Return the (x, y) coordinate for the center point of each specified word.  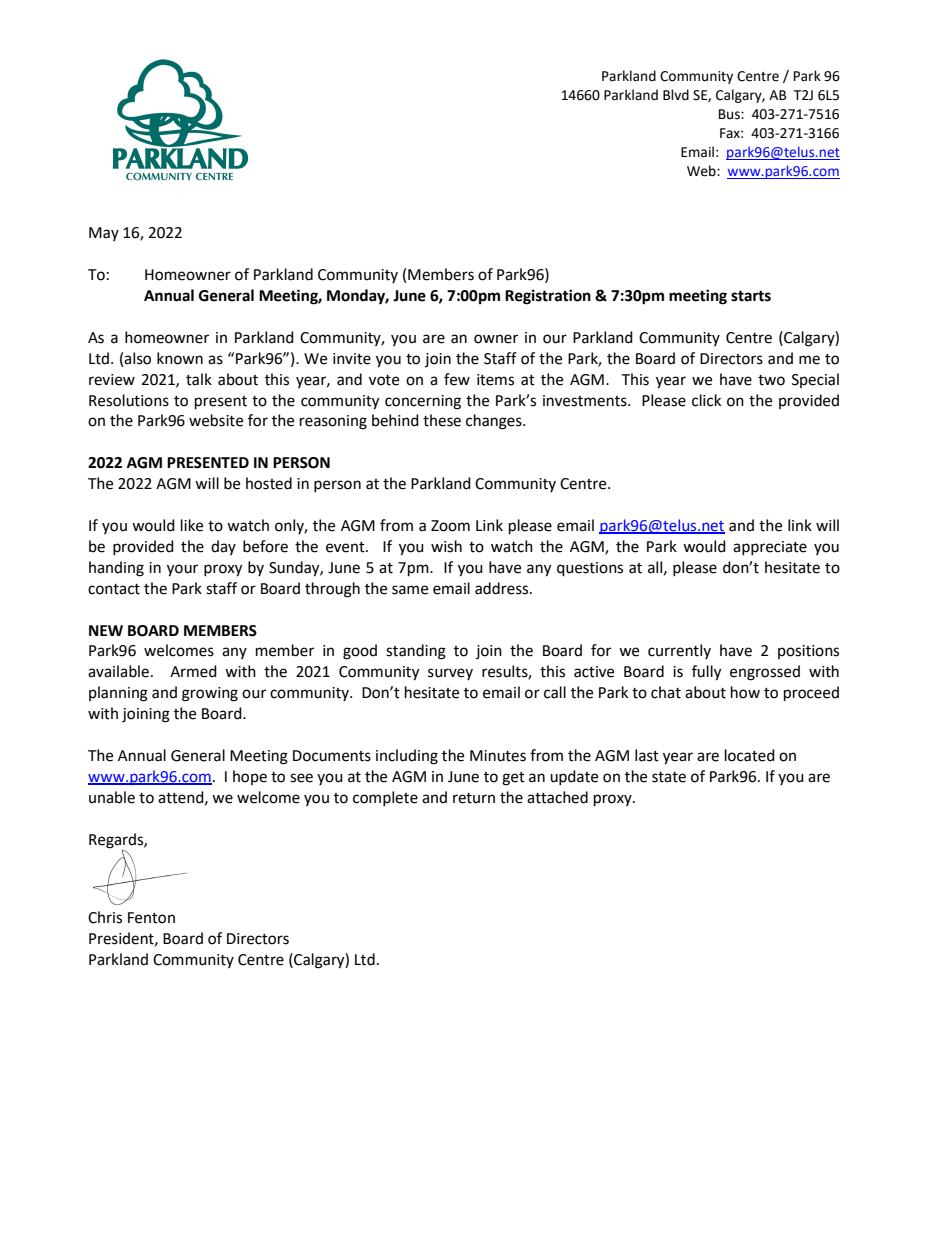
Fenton (151, 918)
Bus (730, 114)
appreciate (770, 548)
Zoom (450, 526)
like (192, 525)
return (474, 798)
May (104, 234)
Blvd (676, 95)
